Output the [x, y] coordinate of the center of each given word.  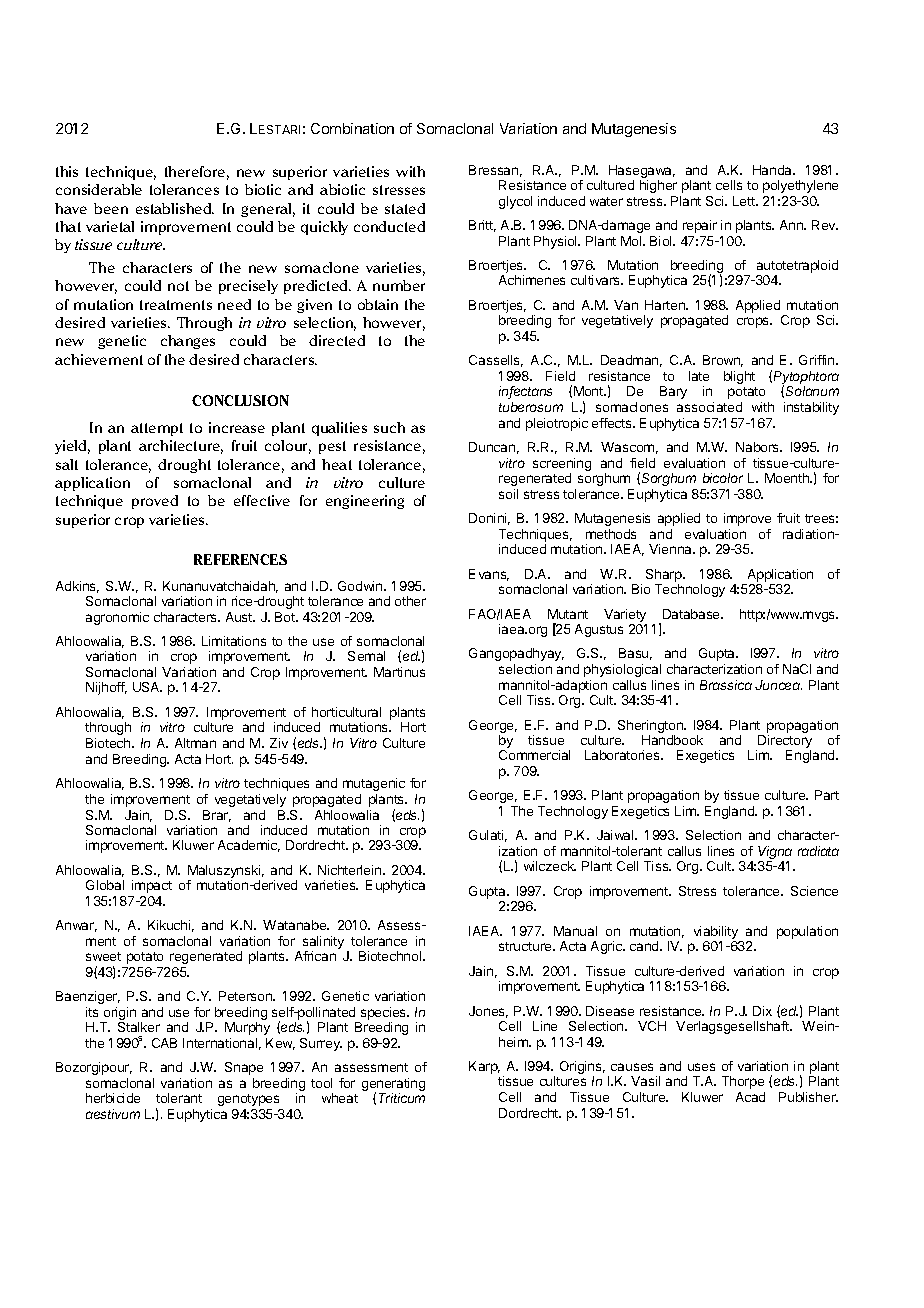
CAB [164, 1043]
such [389, 427]
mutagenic [374, 784]
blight [739, 377]
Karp [484, 1067]
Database [692, 614]
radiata [818, 851]
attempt [157, 429]
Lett [745, 201]
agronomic [117, 618]
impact [152, 886]
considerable [99, 189]
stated [405, 208]
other [410, 601]
